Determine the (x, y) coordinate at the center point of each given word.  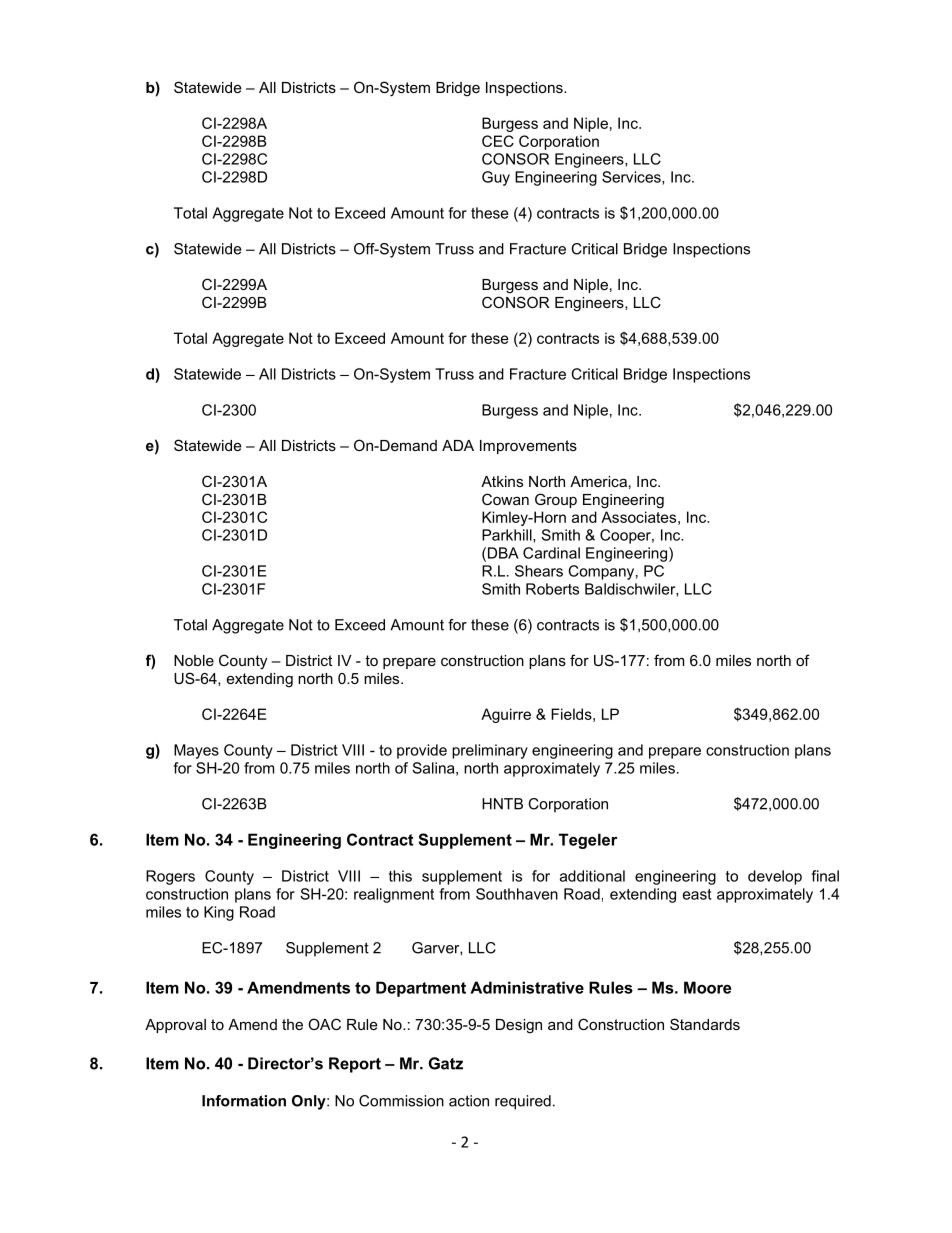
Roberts (552, 589)
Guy (496, 178)
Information (244, 1101)
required (523, 1102)
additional (592, 876)
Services (632, 178)
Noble (194, 660)
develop (775, 877)
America (598, 481)
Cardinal (551, 553)
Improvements (528, 447)
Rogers (170, 877)
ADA (458, 445)
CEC (498, 141)
